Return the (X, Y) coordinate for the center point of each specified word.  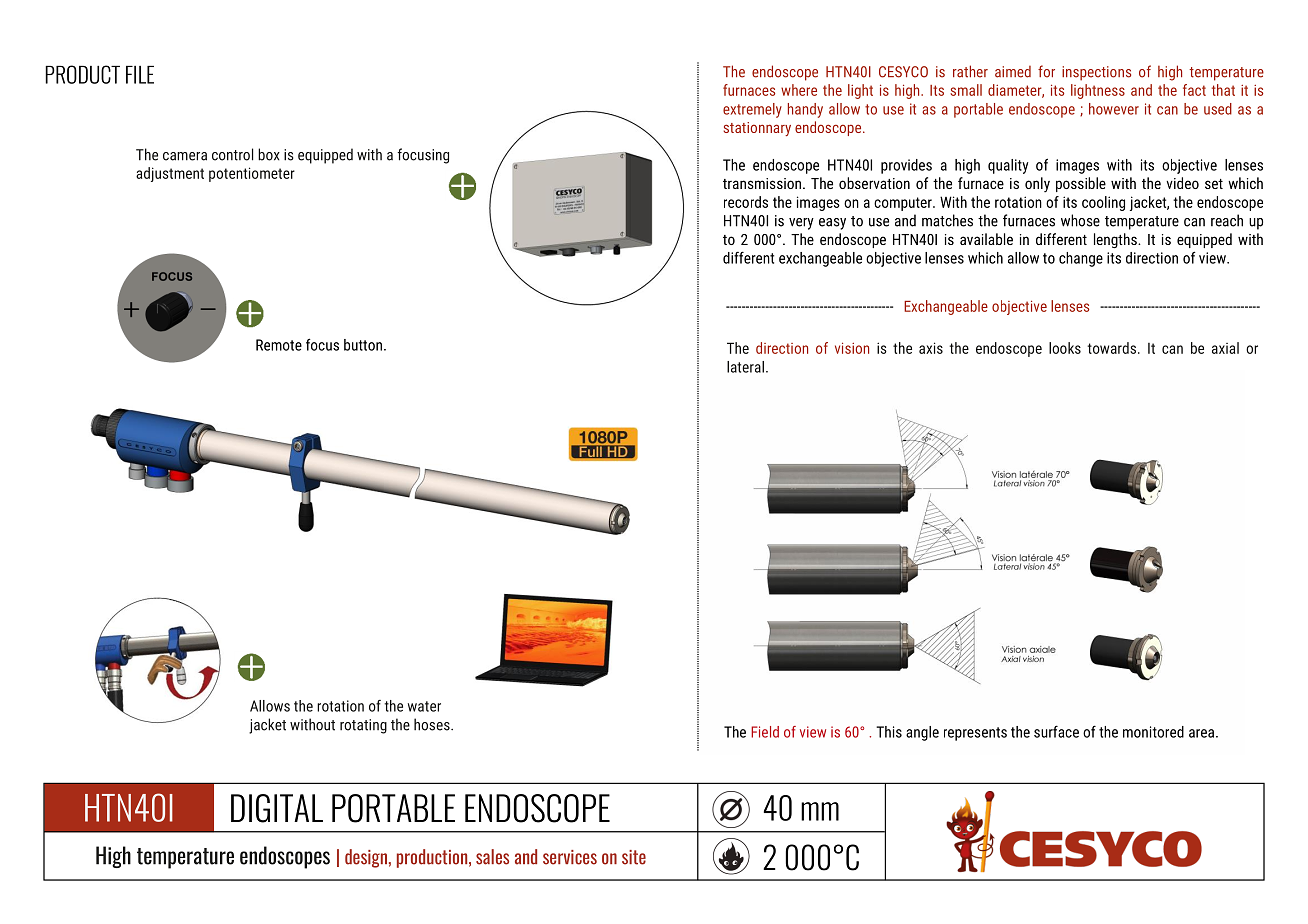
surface (1056, 731)
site (634, 857)
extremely (752, 110)
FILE (140, 75)
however (1114, 109)
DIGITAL (277, 808)
